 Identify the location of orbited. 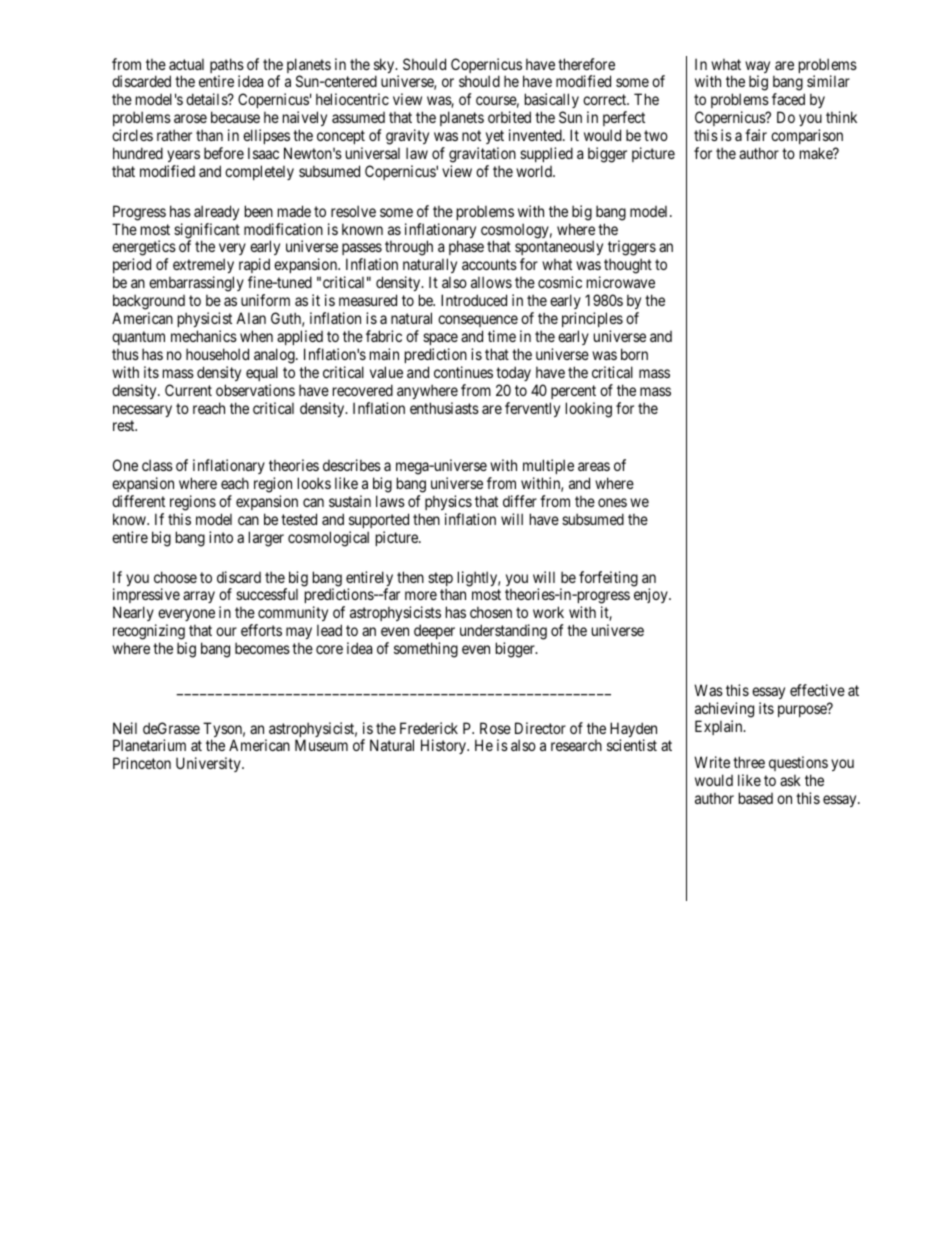
(509, 117).
